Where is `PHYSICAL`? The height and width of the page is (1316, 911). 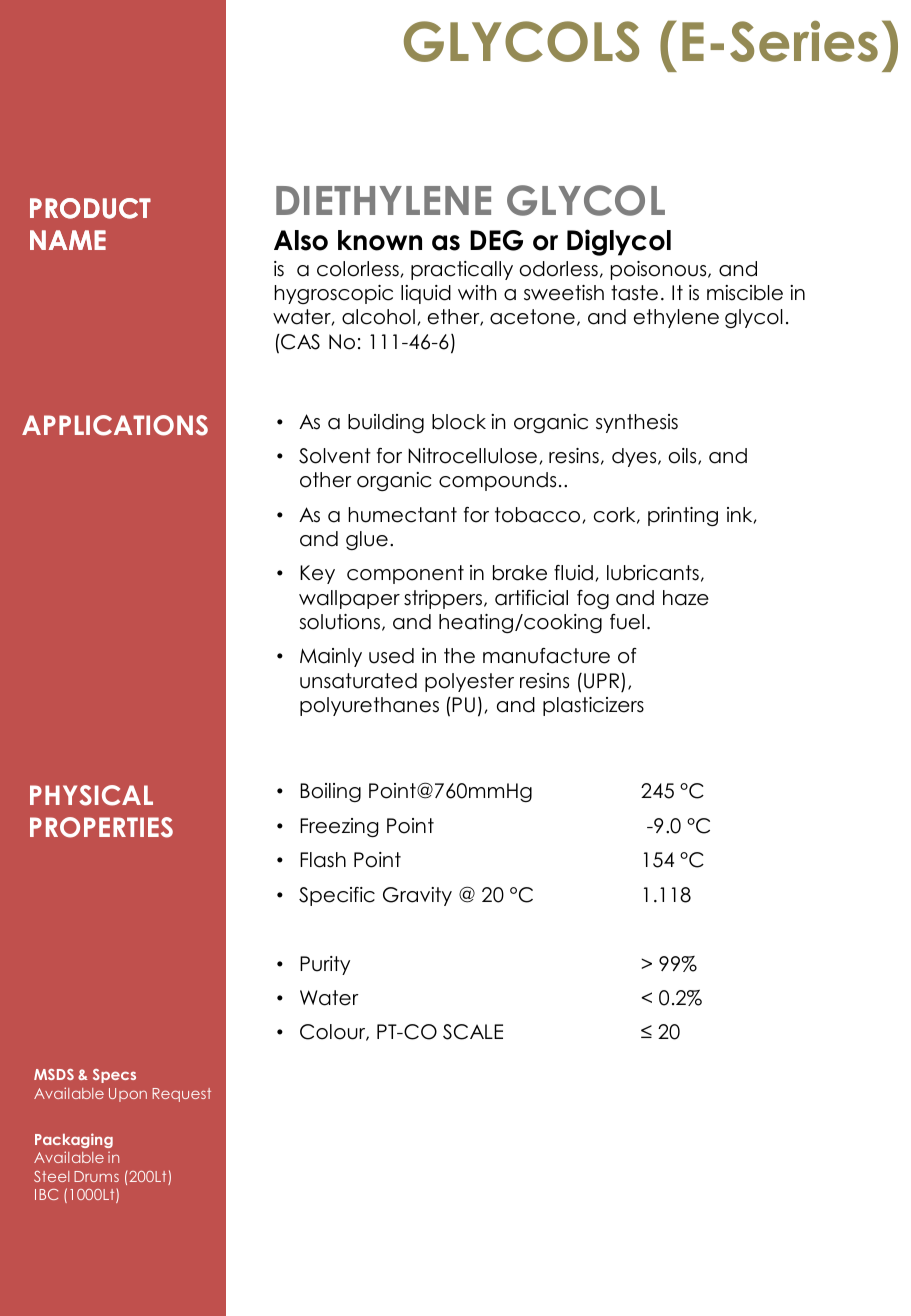
PHYSICAL is located at coordinates (91, 795).
